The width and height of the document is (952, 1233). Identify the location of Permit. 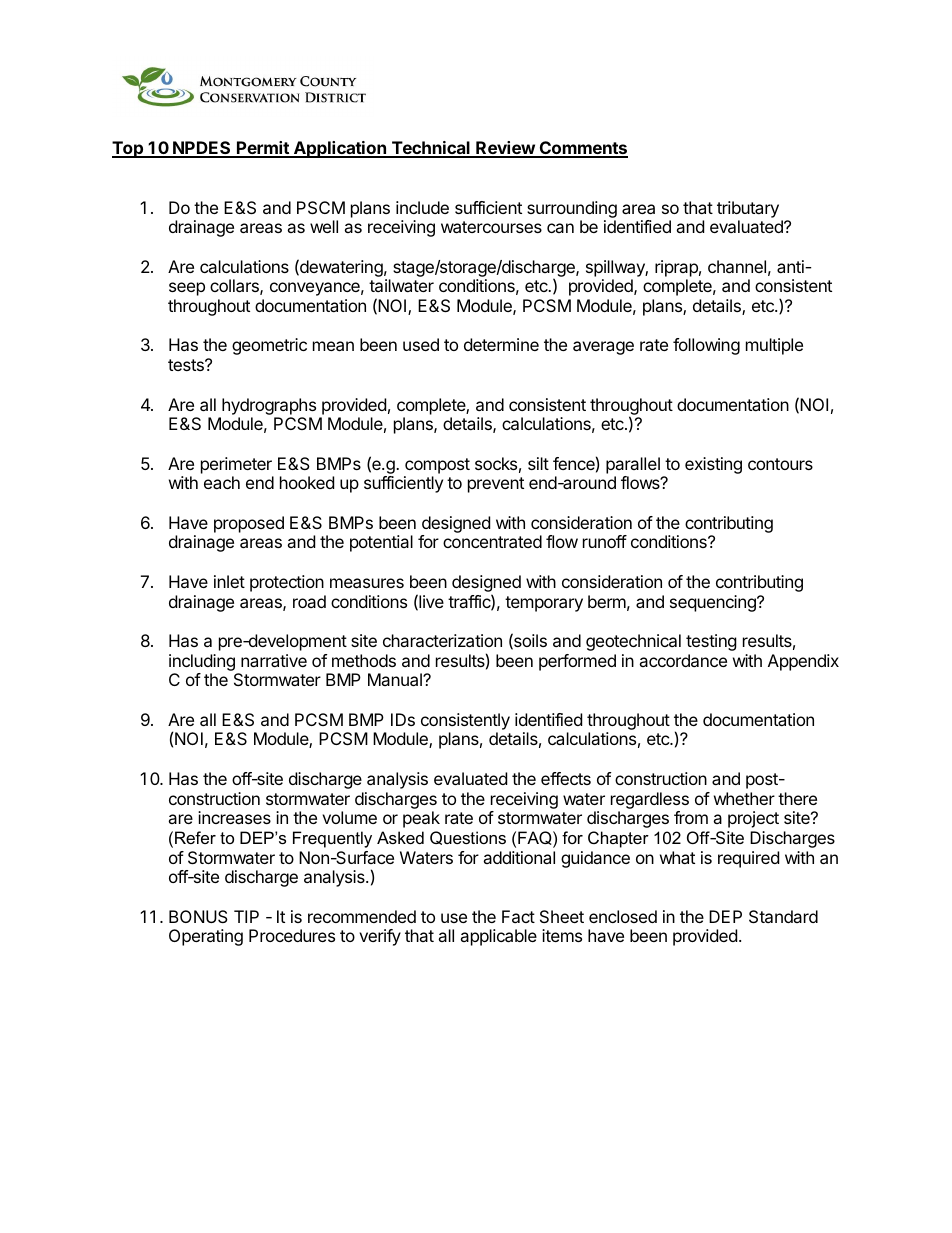
(263, 149).
